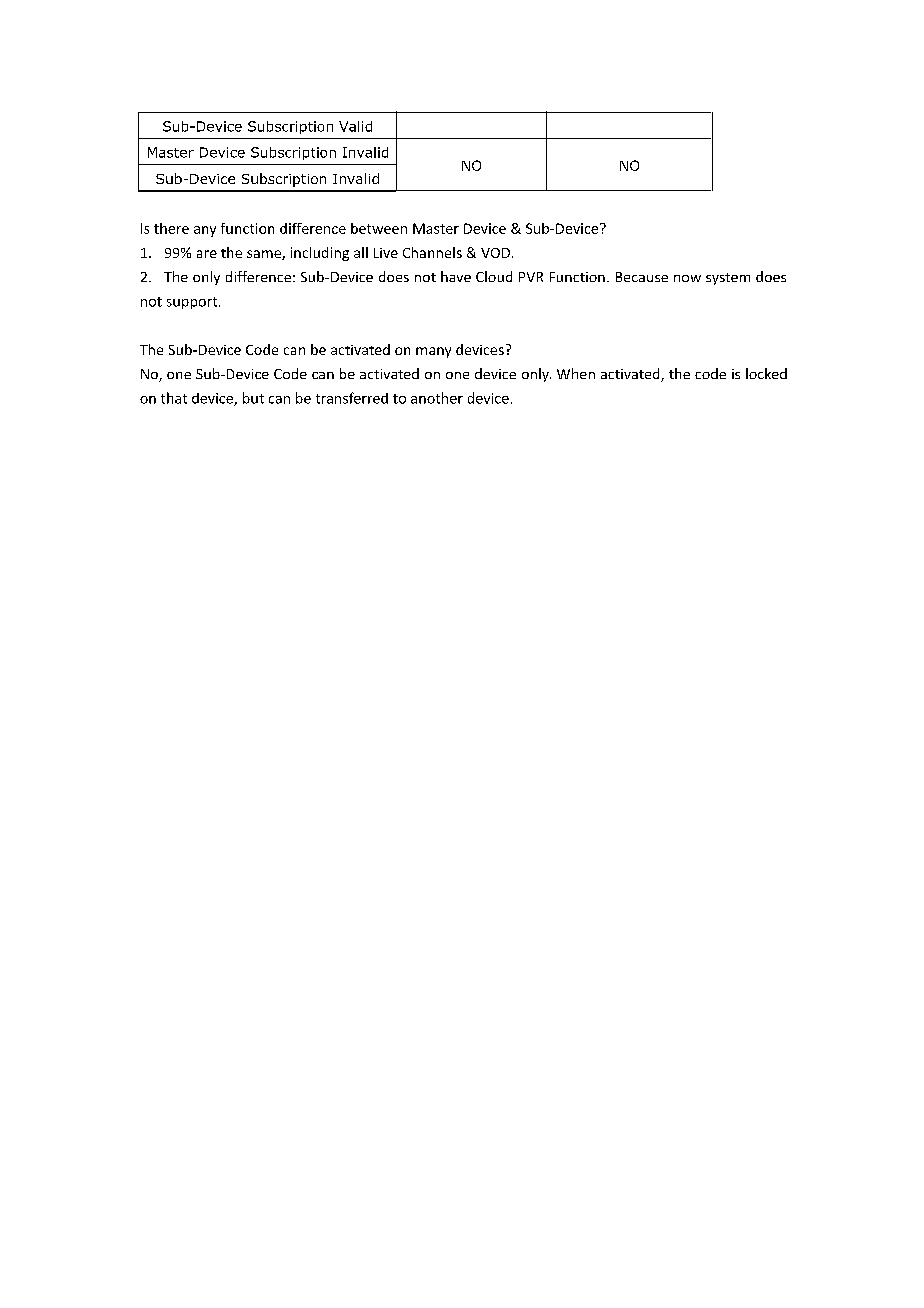 This document has height=1308, width=924. What do you see at coordinates (766, 373) in the document?
I see `locked` at bounding box center [766, 373].
